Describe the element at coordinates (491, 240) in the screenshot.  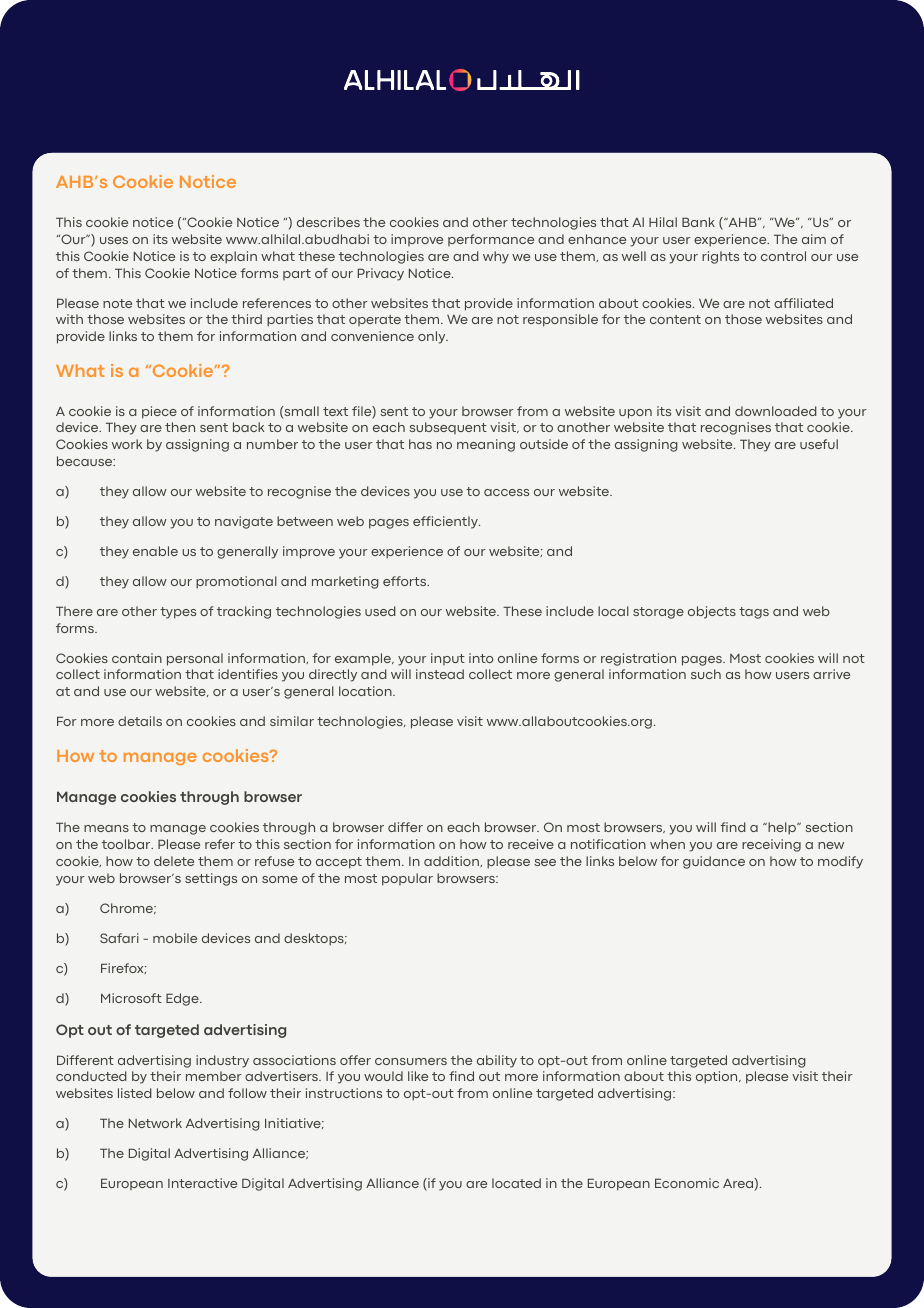
I see `performance` at that location.
